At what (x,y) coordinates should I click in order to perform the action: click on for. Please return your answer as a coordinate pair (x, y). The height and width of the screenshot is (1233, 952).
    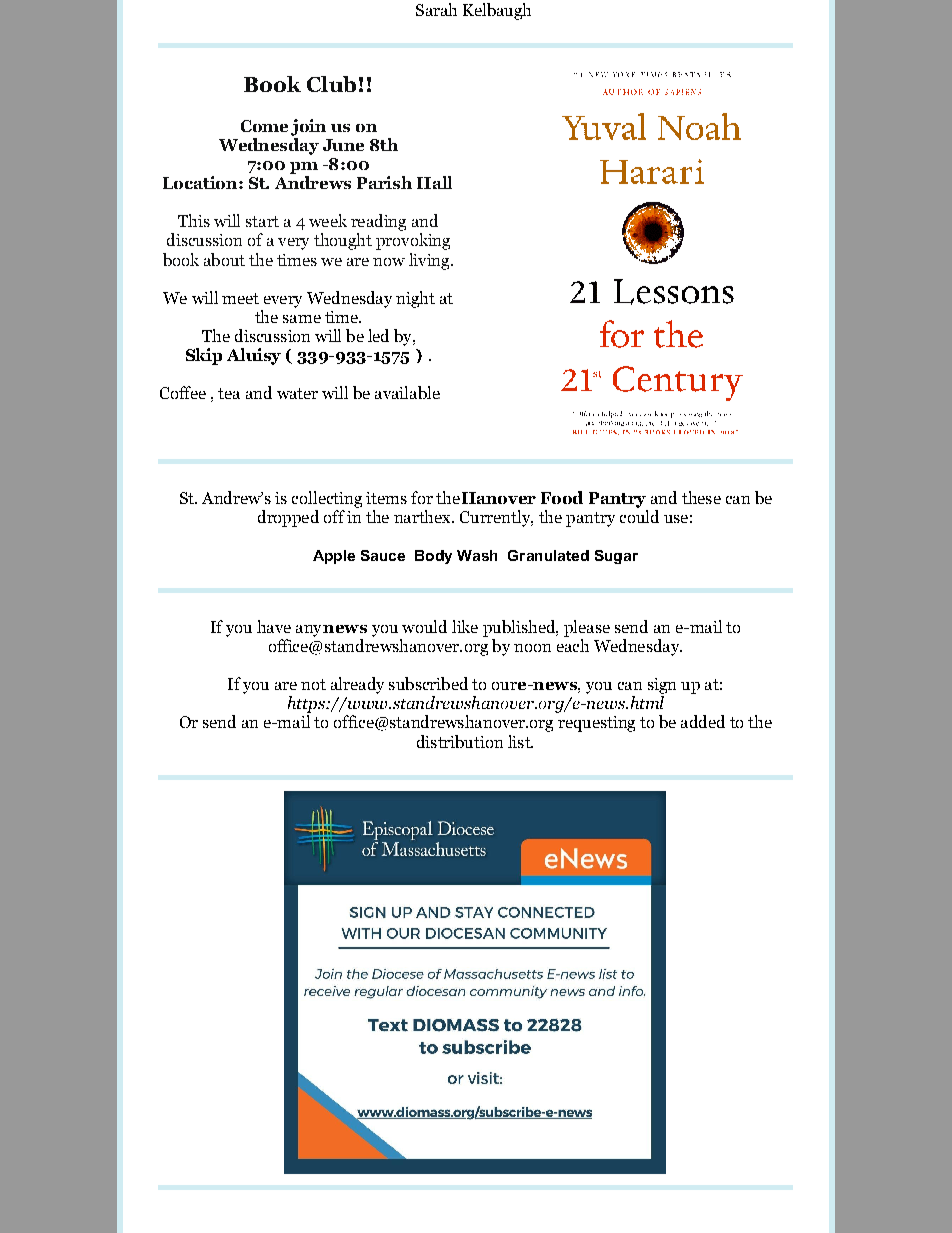
    Looking at the image, I should click on (422, 497).
